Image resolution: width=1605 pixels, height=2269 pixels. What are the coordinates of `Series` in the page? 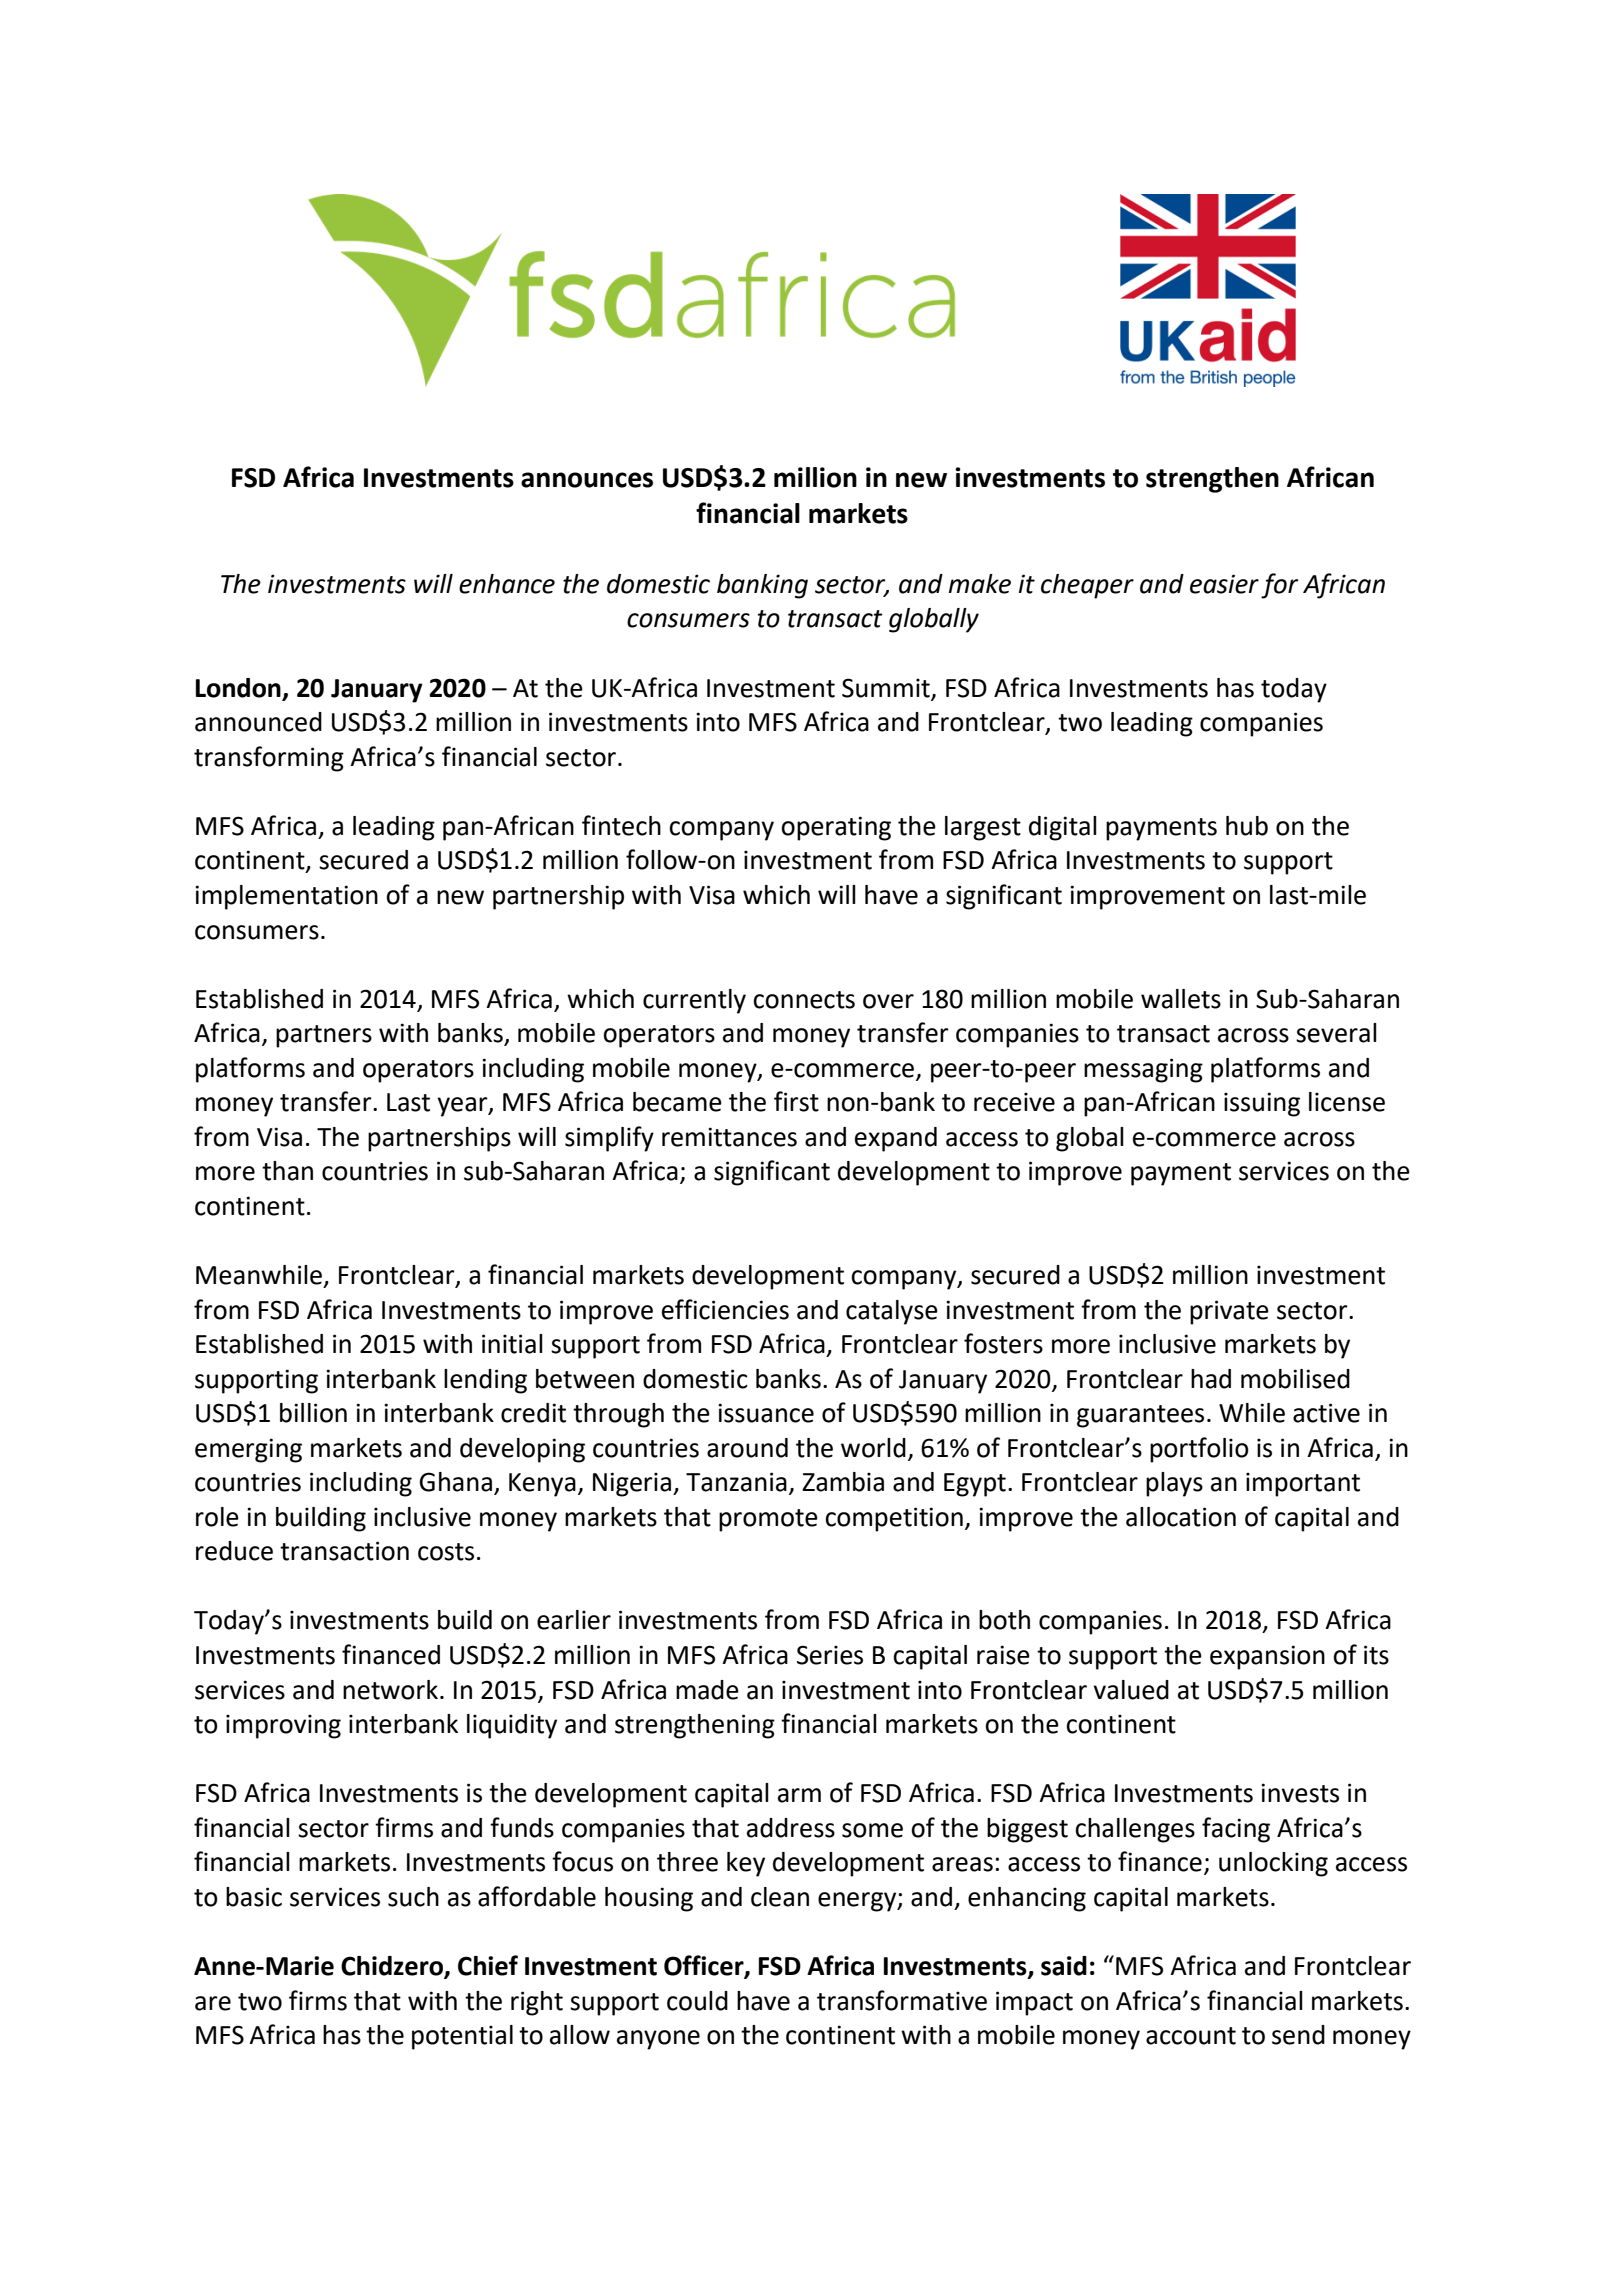 It's located at (830, 1655).
